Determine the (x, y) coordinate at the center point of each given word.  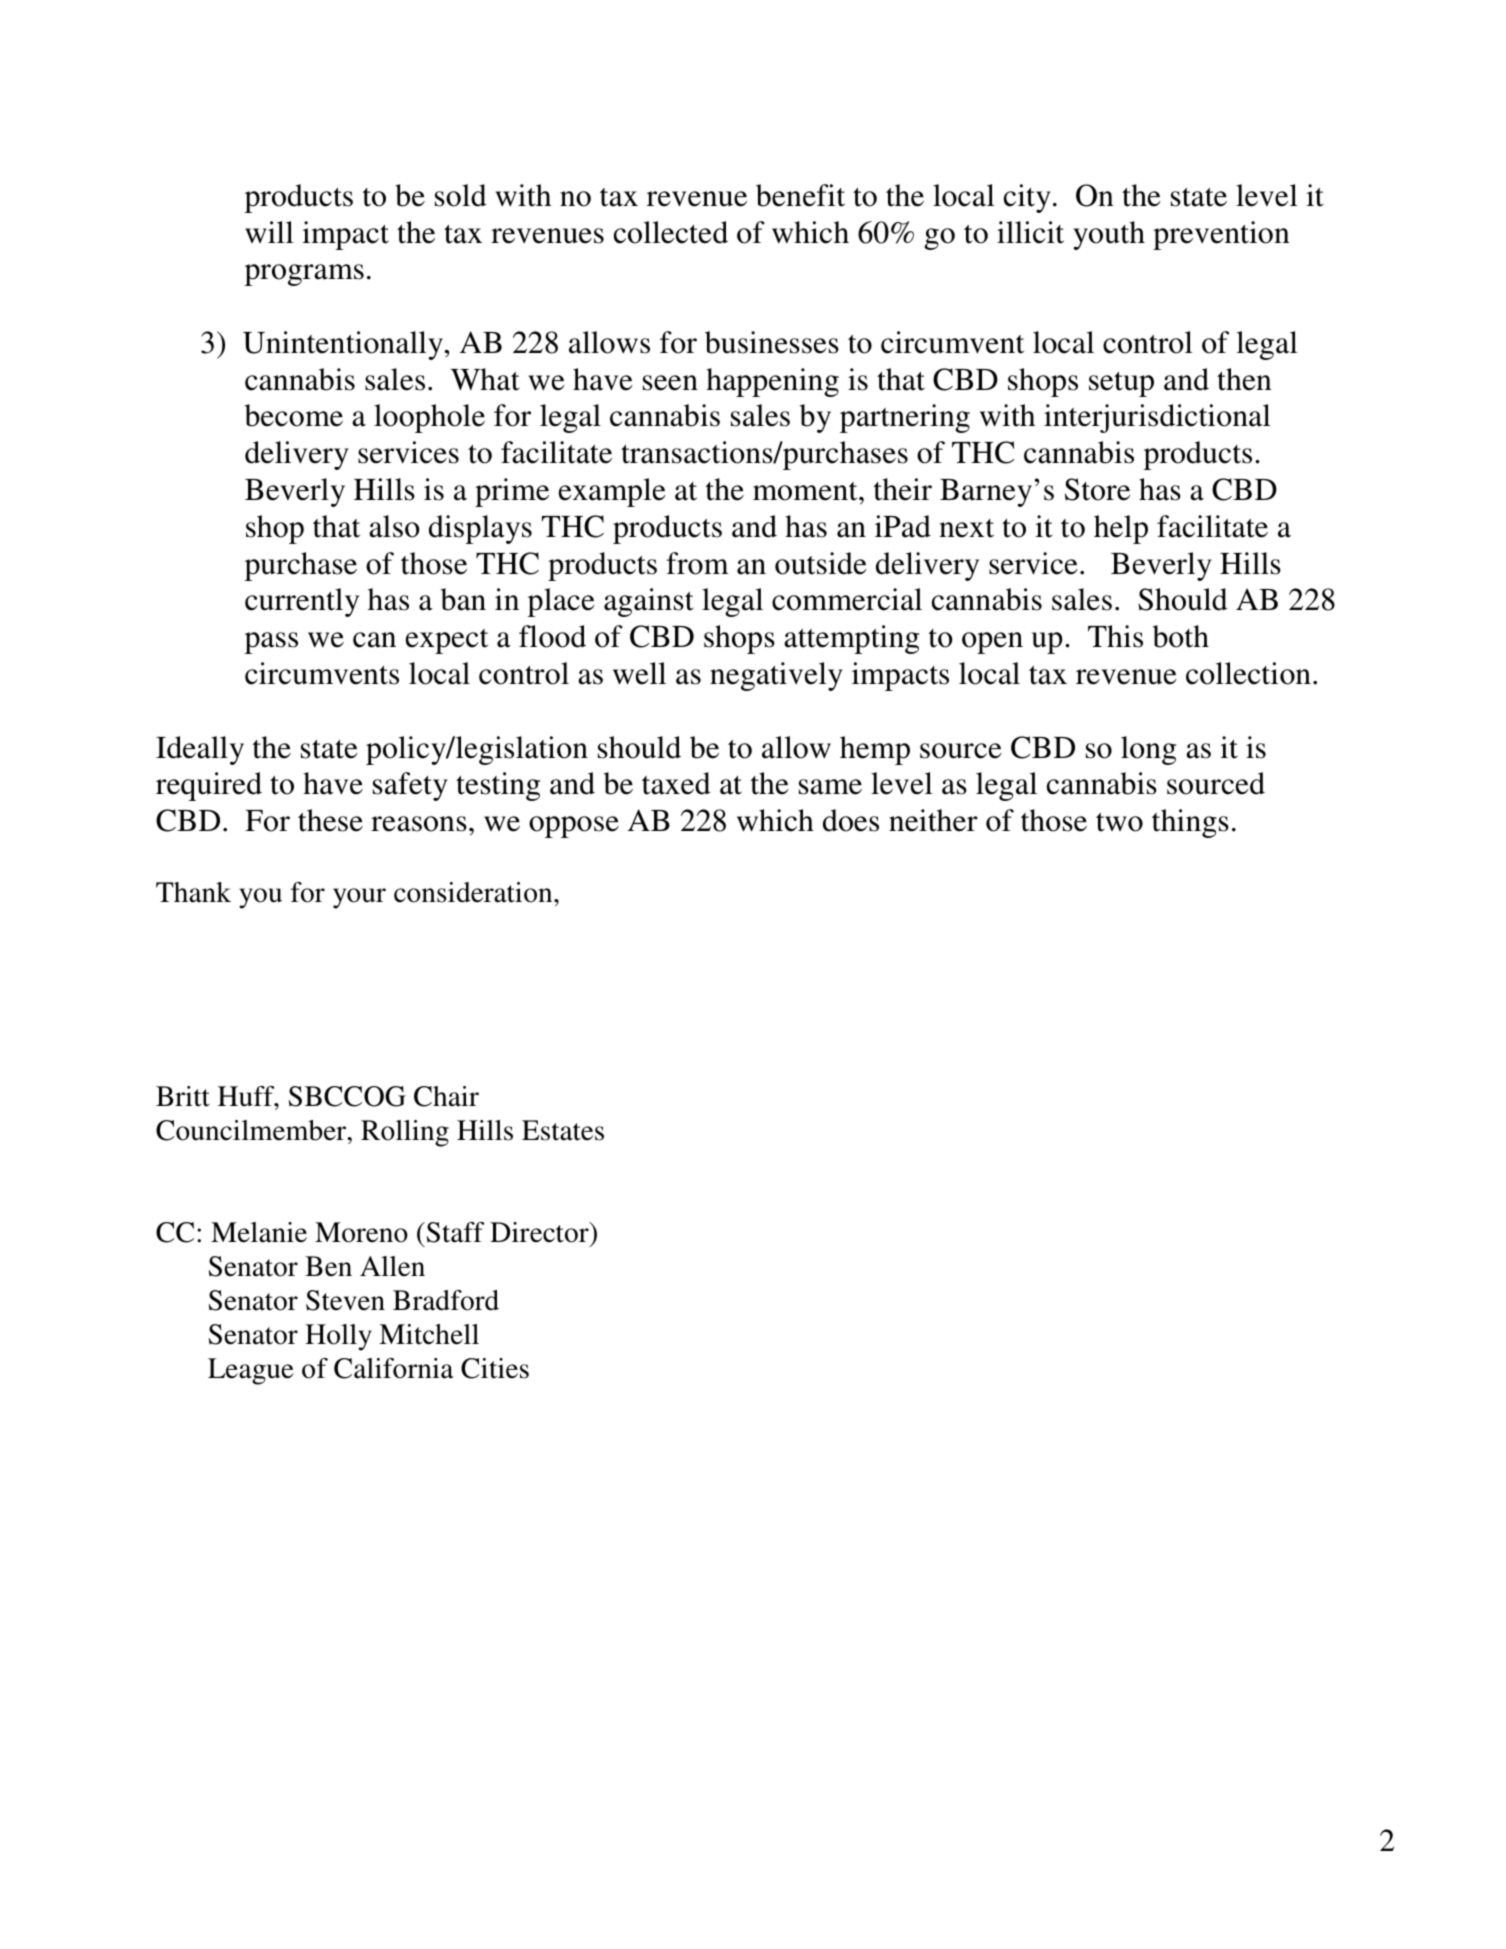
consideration (474, 892)
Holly (338, 1337)
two (1119, 822)
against (649, 602)
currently (302, 602)
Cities (495, 1368)
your (359, 898)
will (269, 232)
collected (671, 232)
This (1115, 636)
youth (1109, 235)
